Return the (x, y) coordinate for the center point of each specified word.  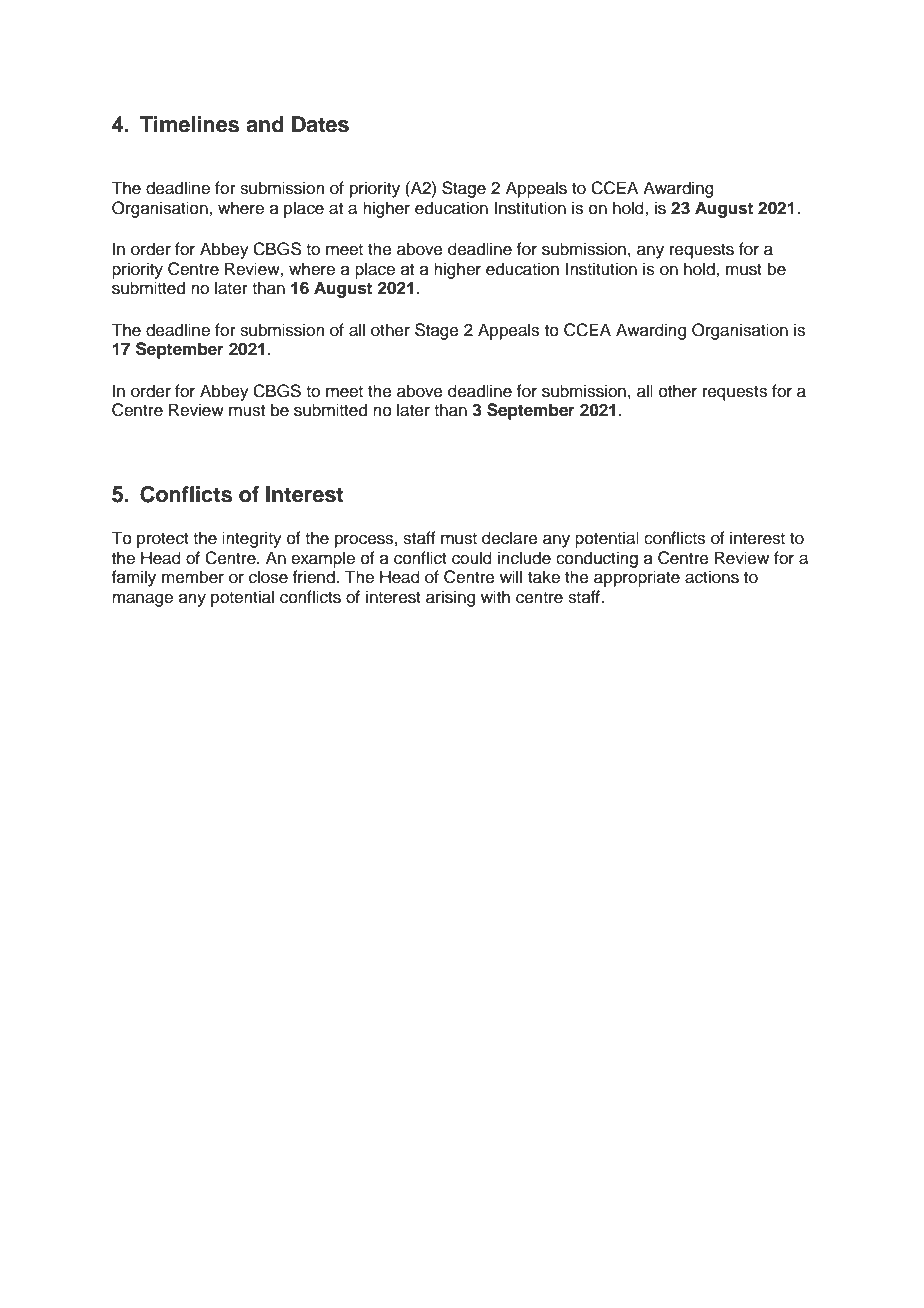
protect (163, 540)
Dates (320, 124)
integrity (252, 539)
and (265, 124)
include (524, 558)
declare (510, 538)
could (472, 558)
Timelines (189, 124)
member (193, 577)
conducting (597, 559)
